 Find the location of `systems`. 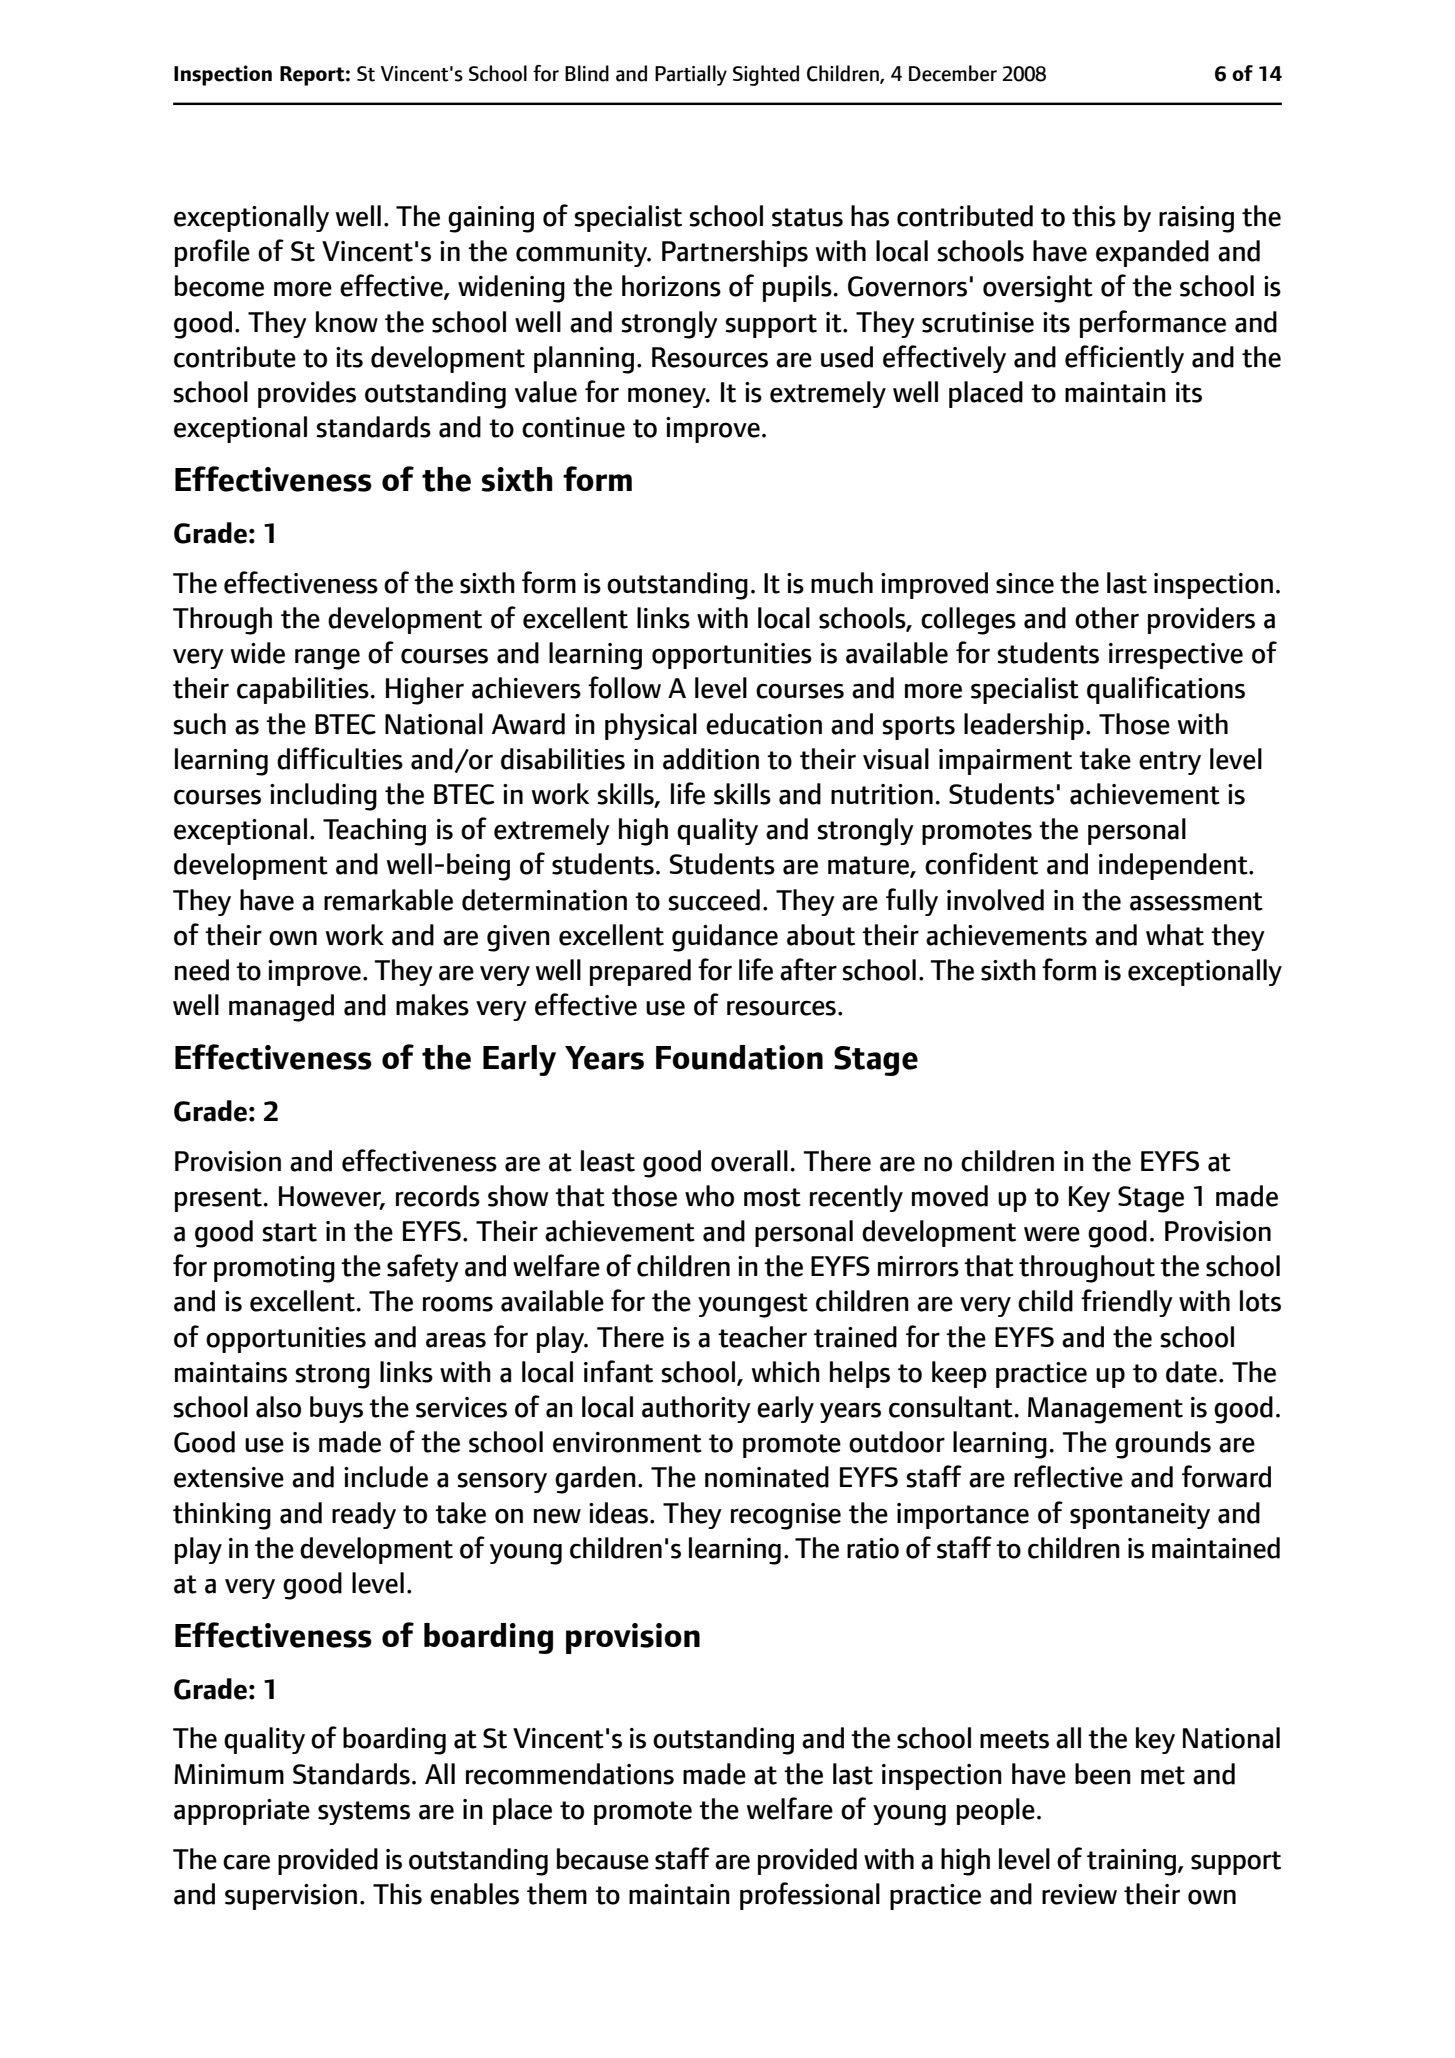

systems is located at coordinates (364, 1813).
